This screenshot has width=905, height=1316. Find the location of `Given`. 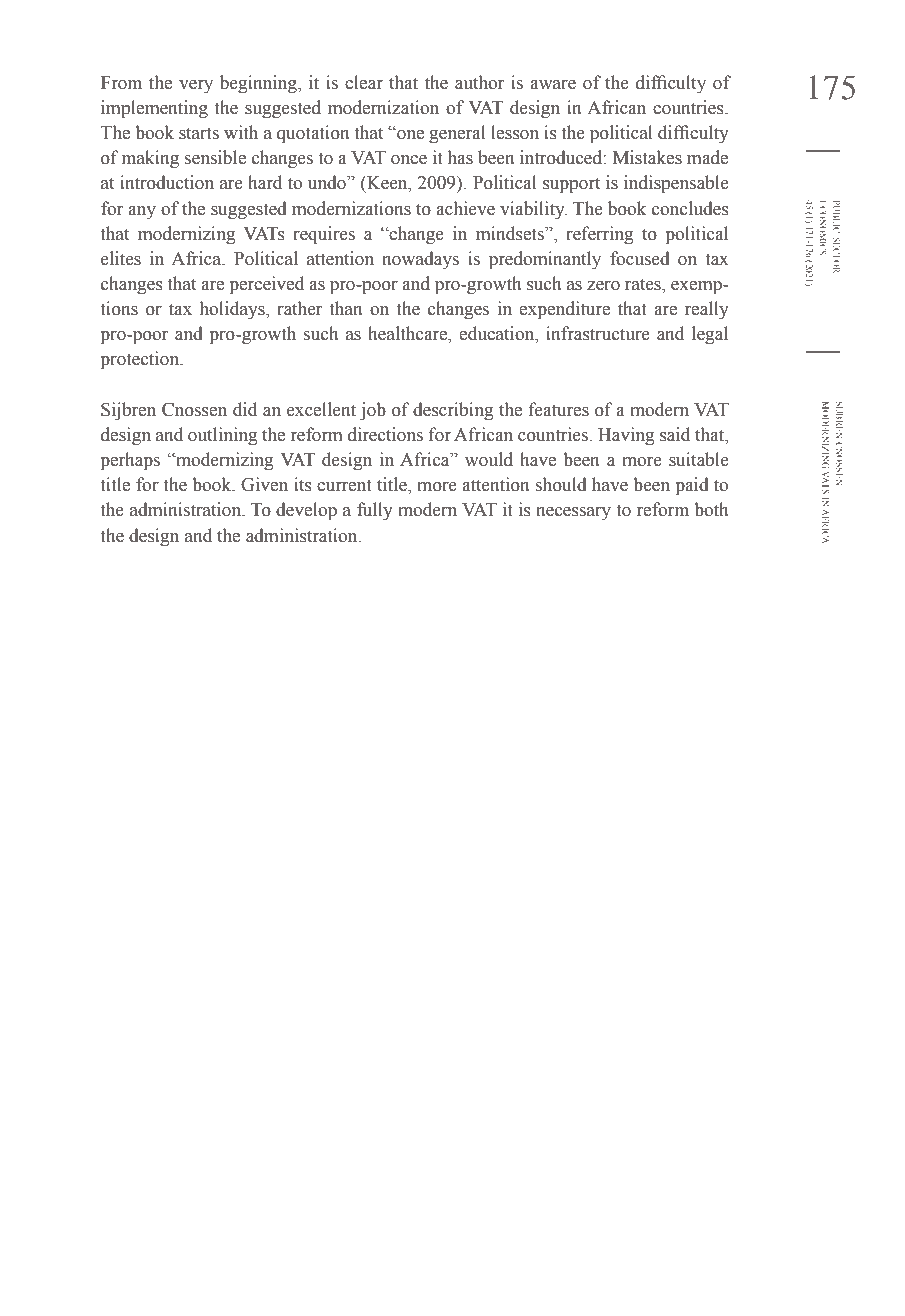

Given is located at coordinates (264, 484).
